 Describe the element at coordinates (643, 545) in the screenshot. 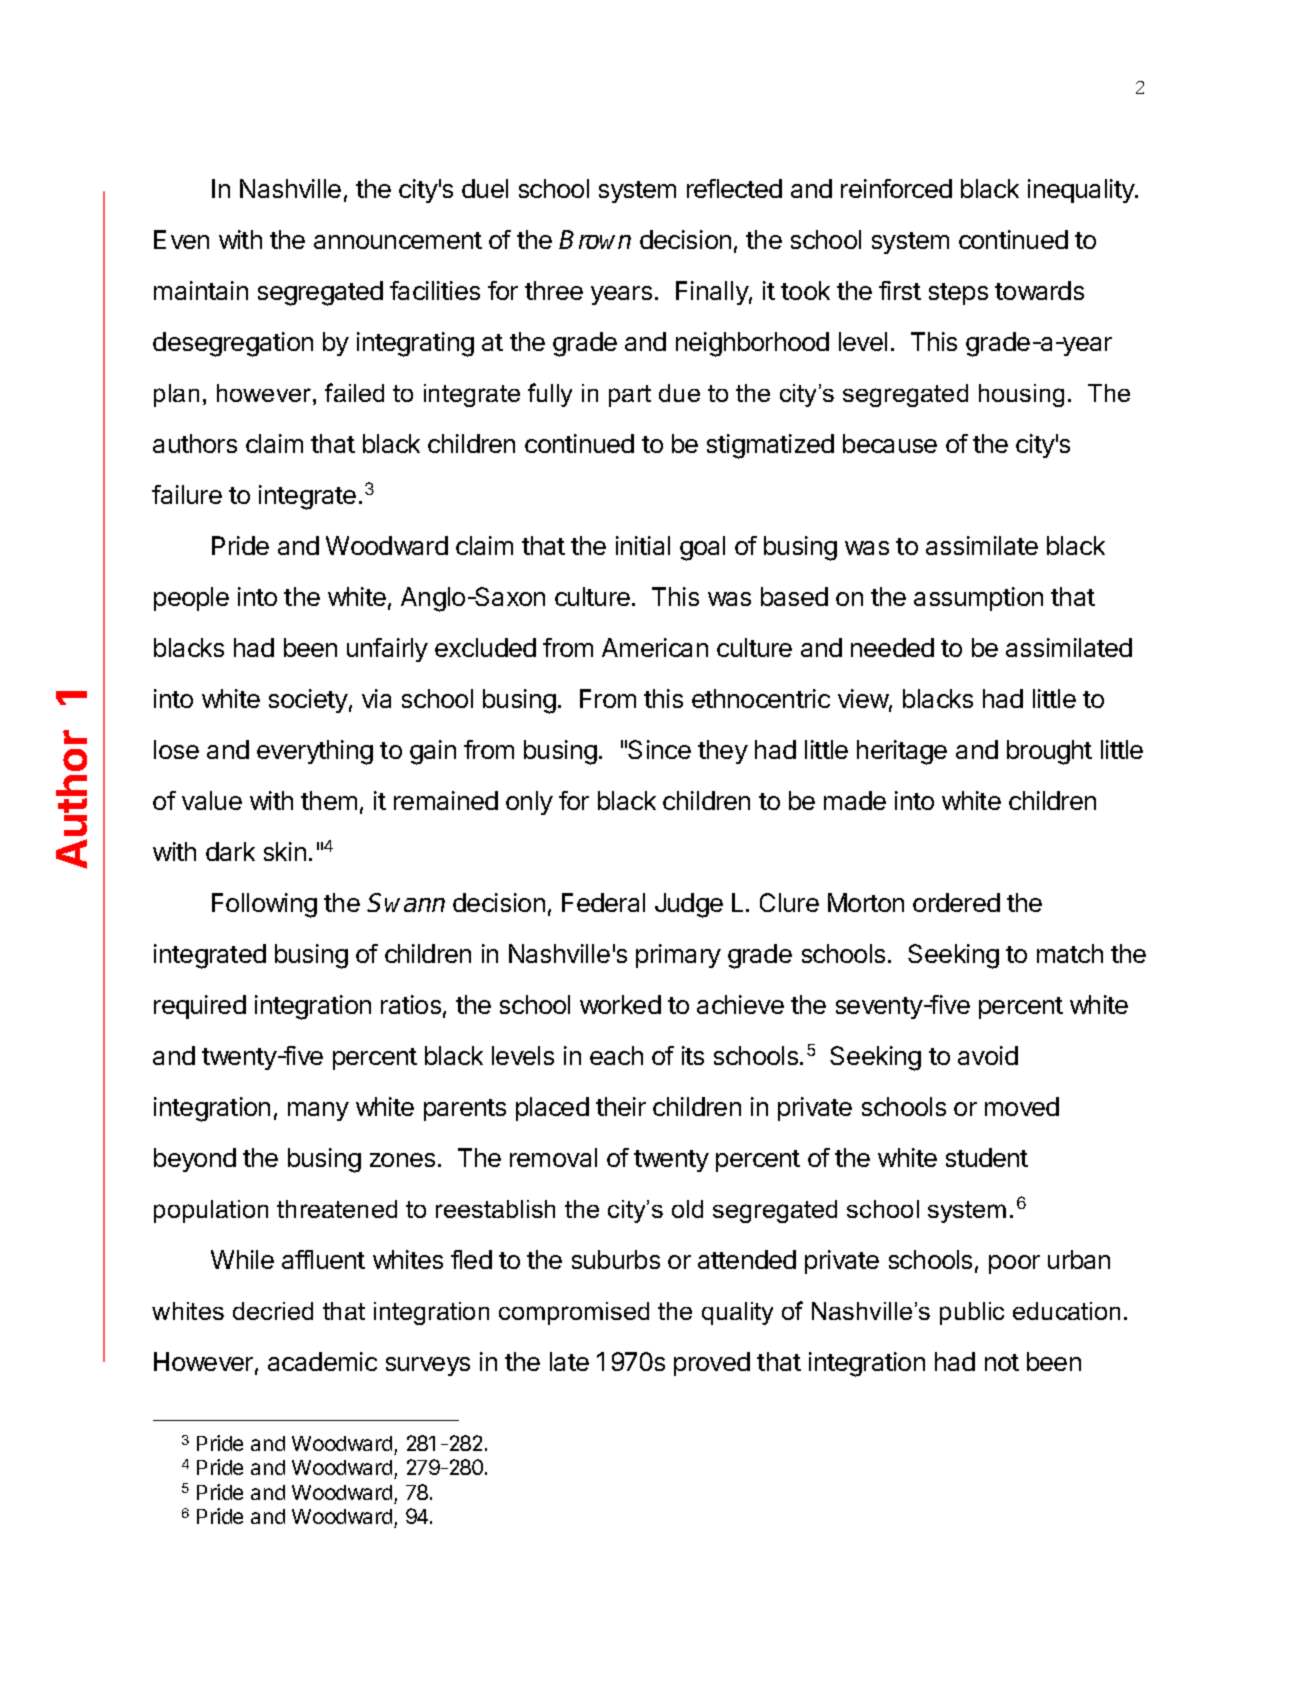

I see `initial` at that location.
